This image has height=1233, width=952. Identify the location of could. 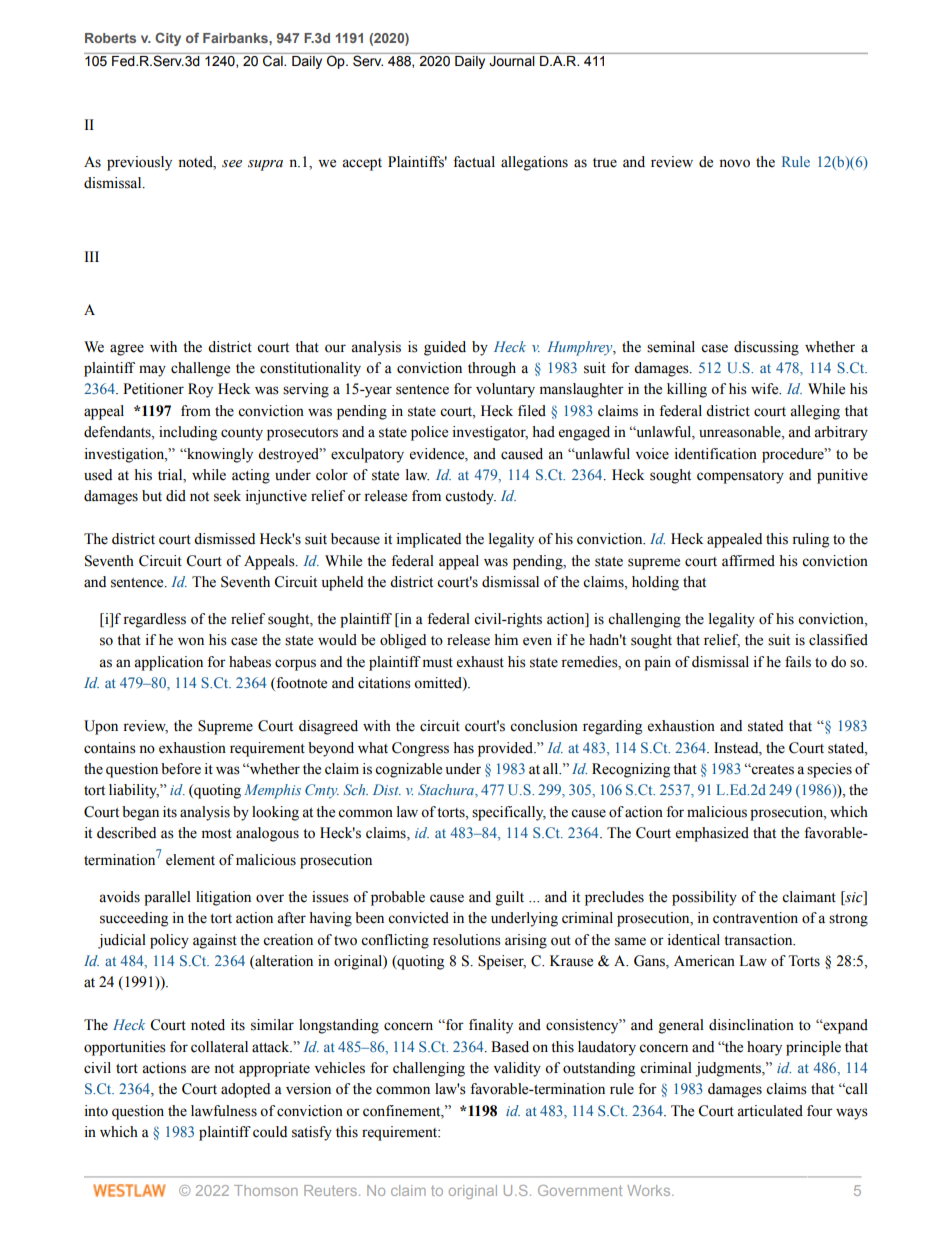
(270, 1132).
